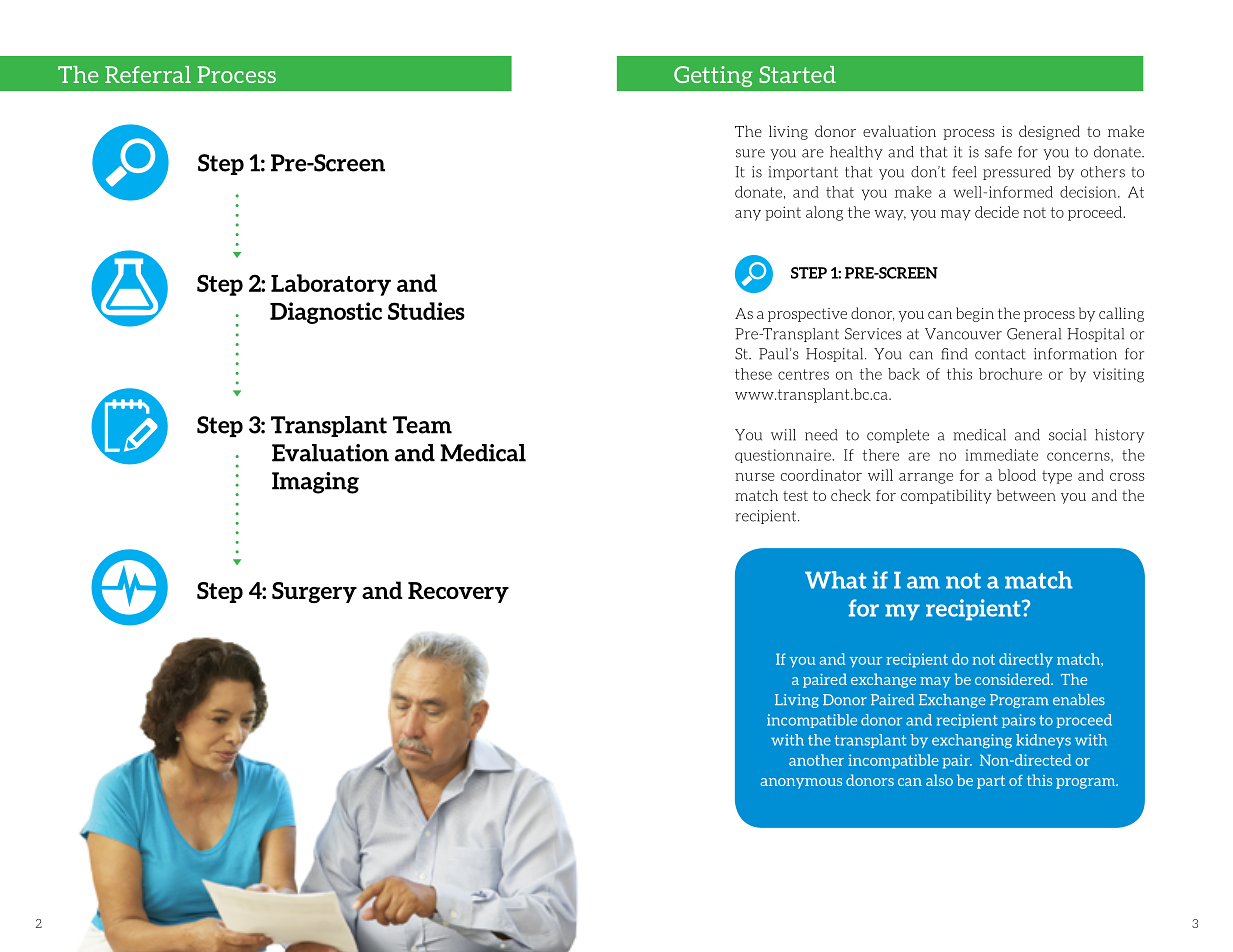 The width and height of the document is (1233, 952). Describe the element at coordinates (148, 74) in the document. I see `Referral` at that location.
